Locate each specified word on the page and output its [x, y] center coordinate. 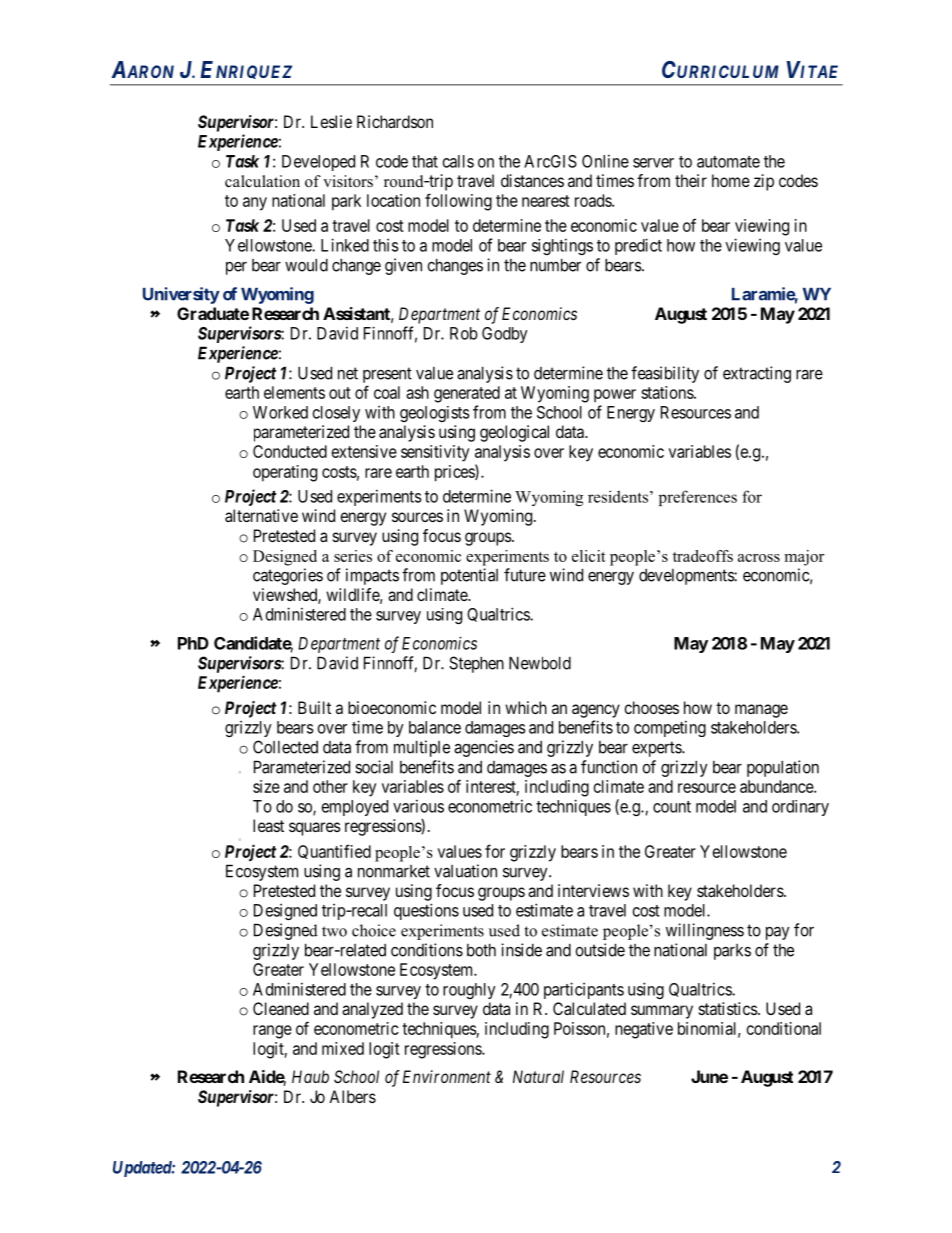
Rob [464, 333]
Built [314, 707]
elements [294, 392]
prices [455, 473]
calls [458, 161]
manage [761, 711]
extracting [757, 374]
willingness [705, 931]
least [268, 825]
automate [728, 162]
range [272, 1032]
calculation [262, 181]
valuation [465, 871]
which [526, 707]
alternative [261, 515]
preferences [698, 498]
